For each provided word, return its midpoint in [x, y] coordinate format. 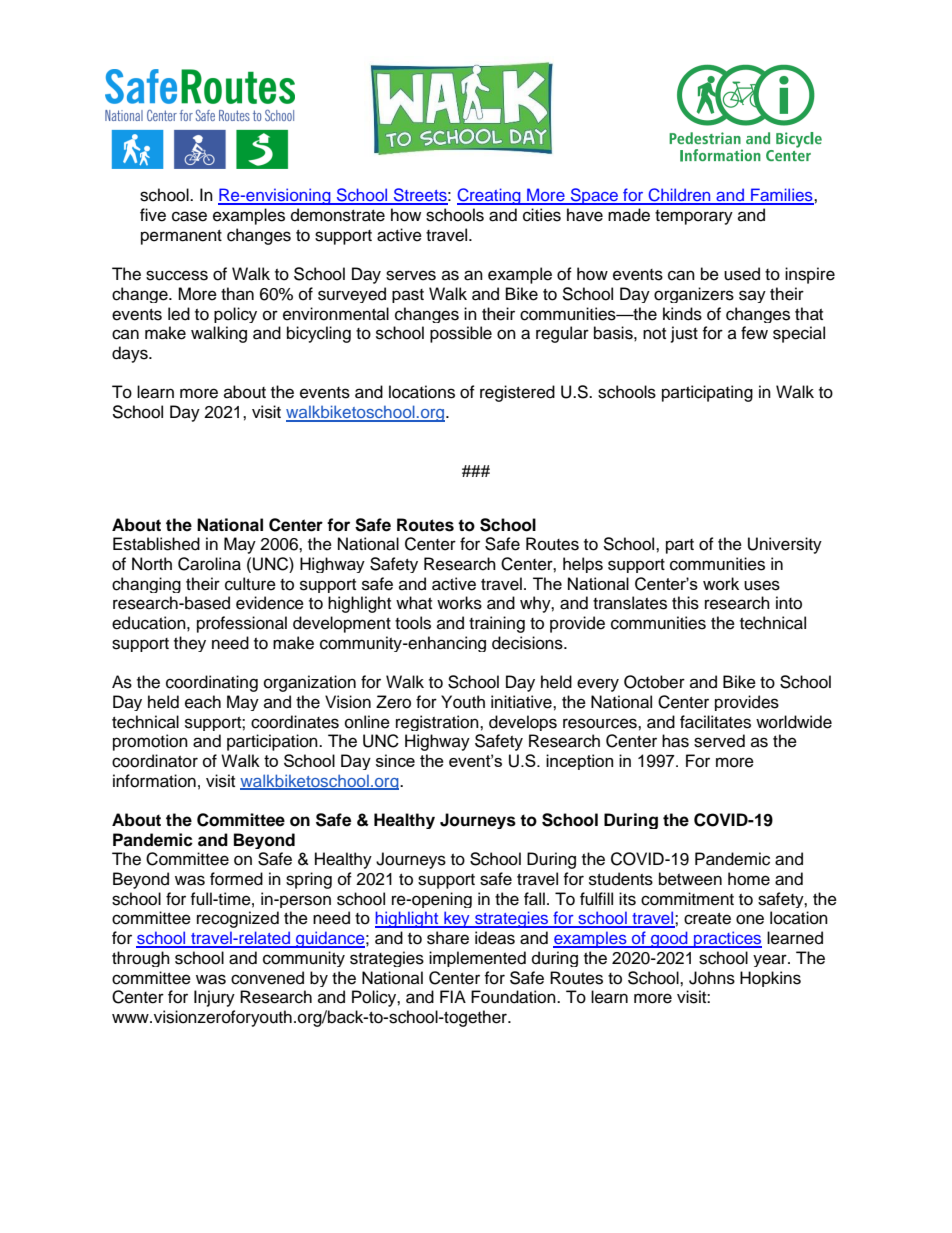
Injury [214, 998]
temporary [694, 217]
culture [250, 584]
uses [762, 585]
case [189, 216]
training [497, 624]
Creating [490, 196]
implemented [477, 959]
